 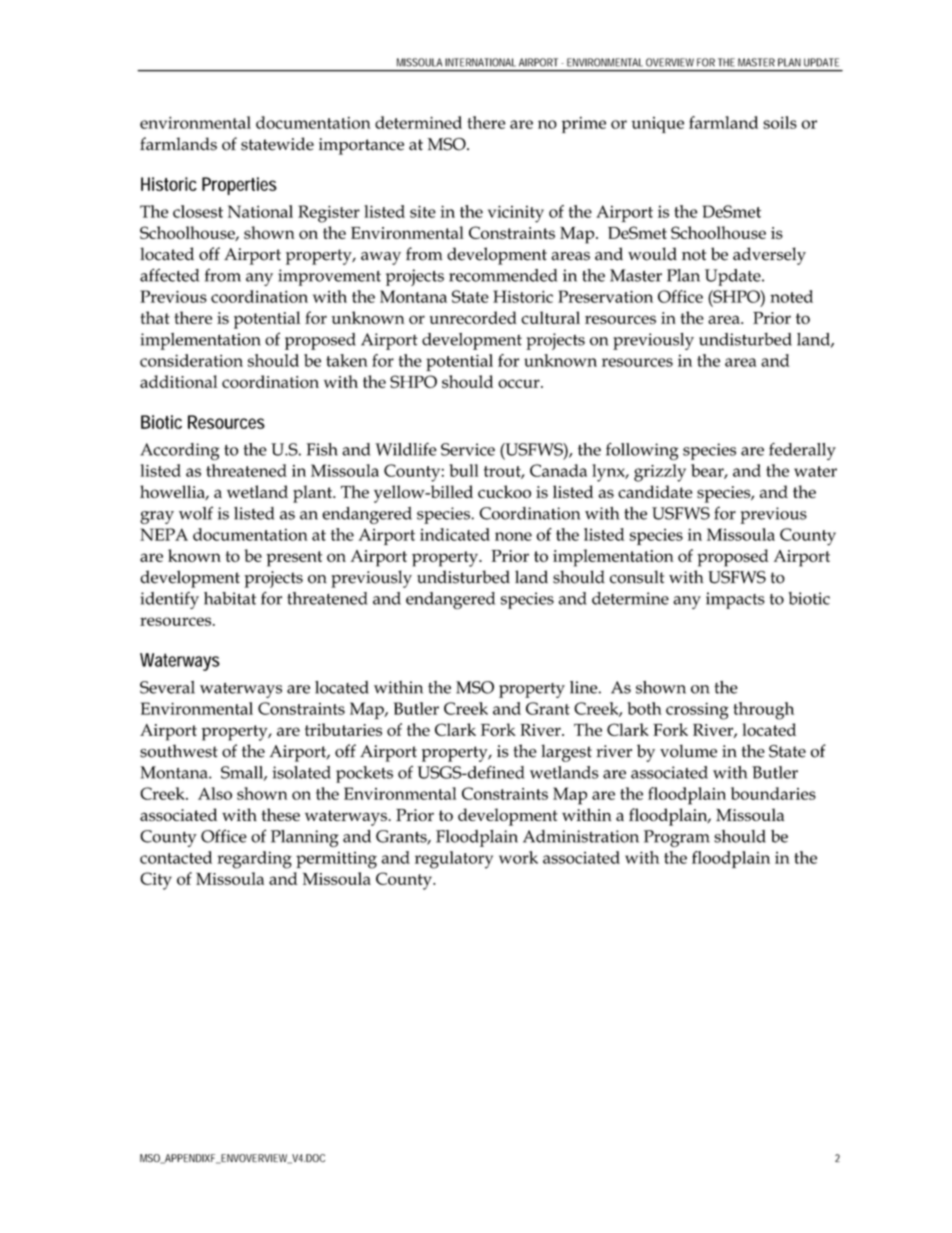 I want to click on prime, so click(x=583, y=125).
